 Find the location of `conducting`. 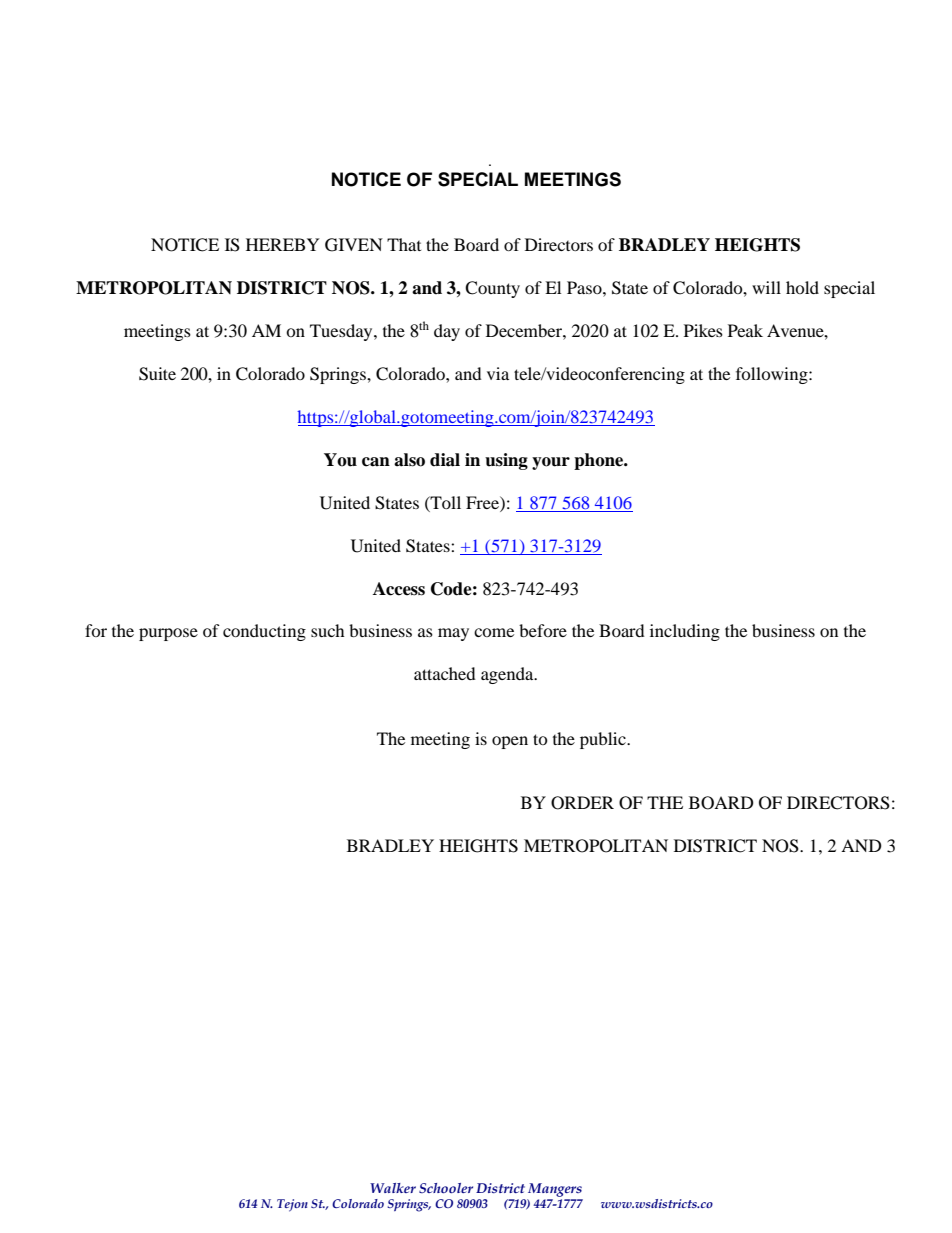

conducting is located at coordinates (264, 632).
